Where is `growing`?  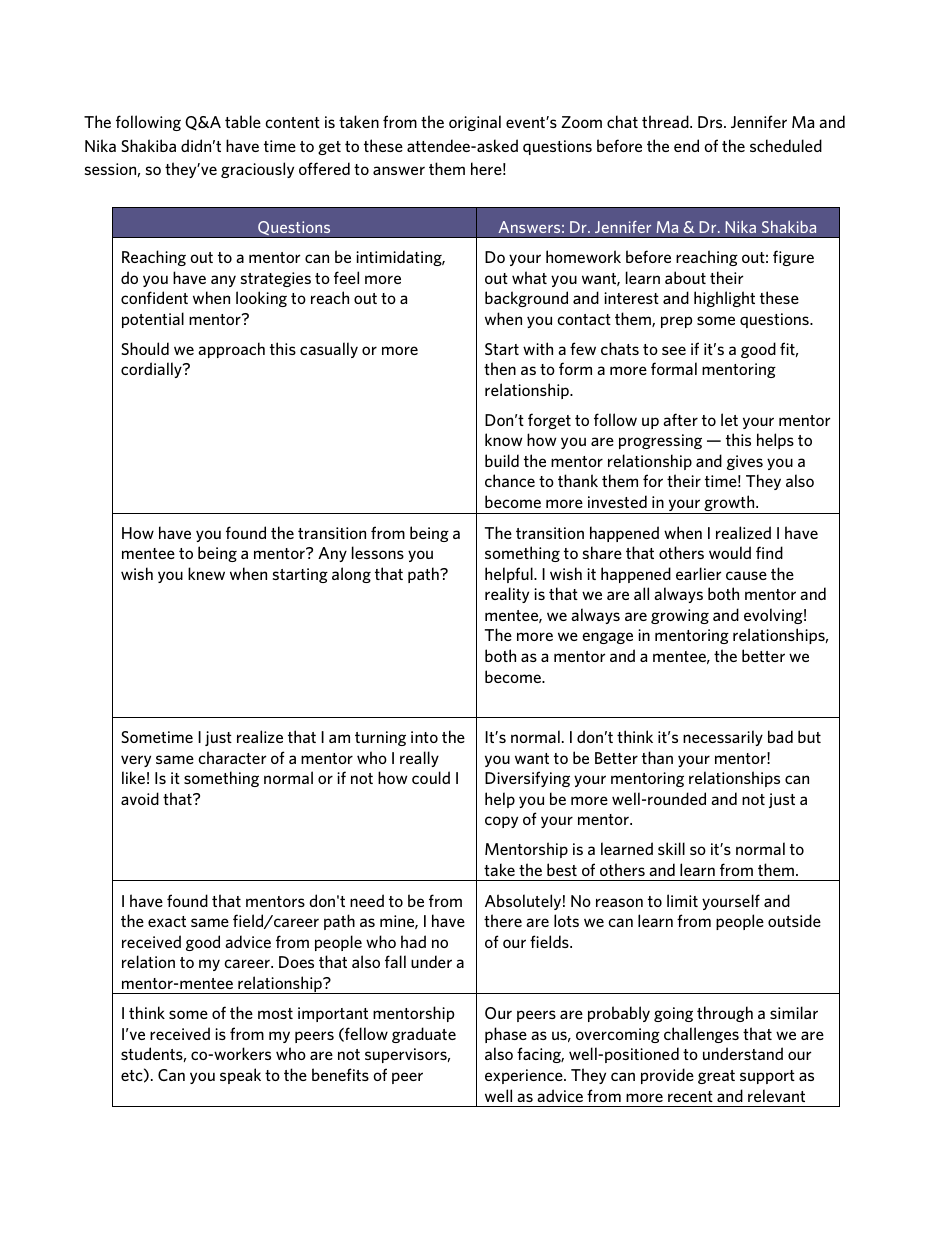
growing is located at coordinates (680, 616).
